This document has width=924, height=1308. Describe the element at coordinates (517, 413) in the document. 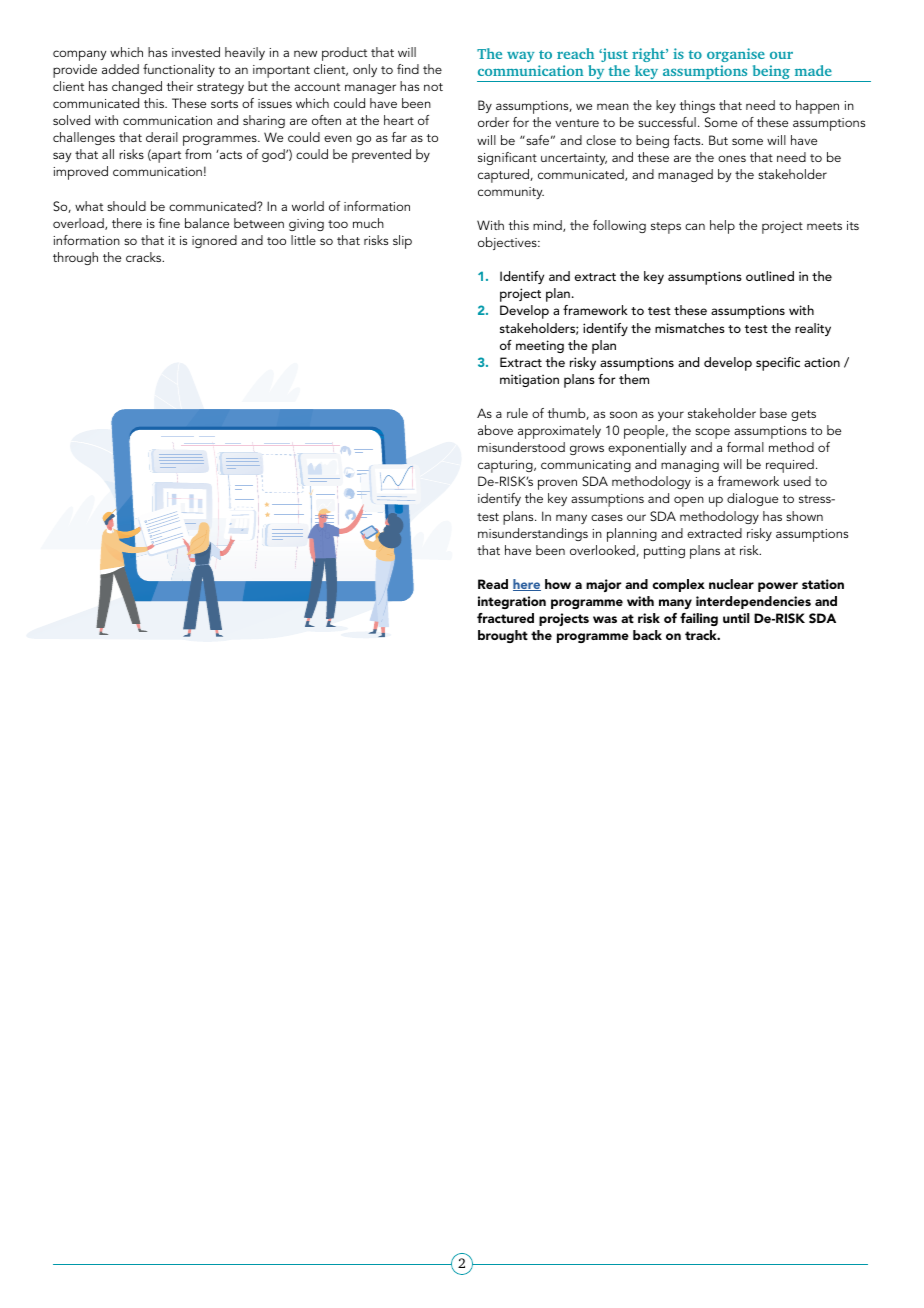

I see `rule` at that location.
